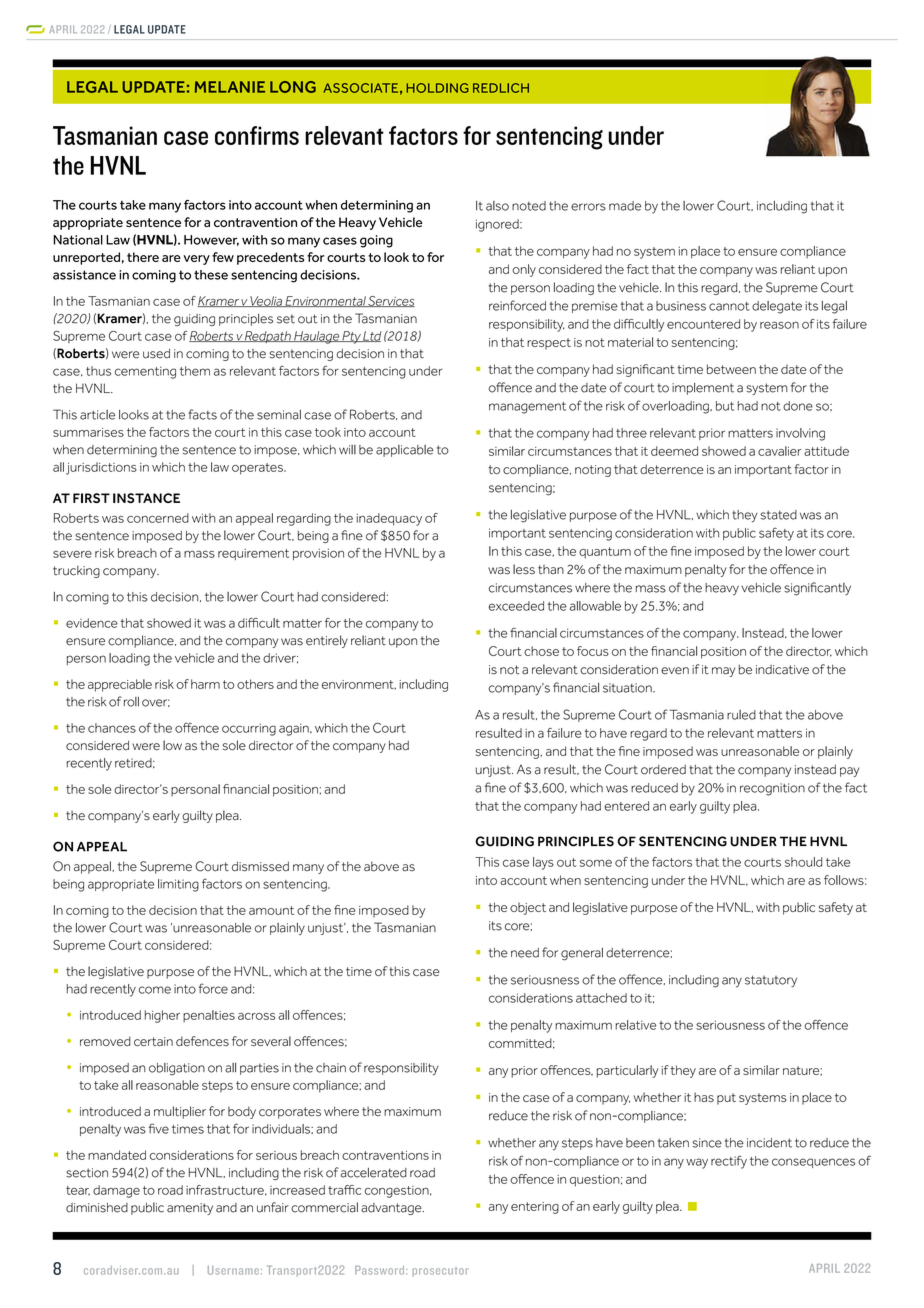 Image resolution: width=924 pixels, height=1308 pixels. What do you see at coordinates (782, 670) in the page?
I see `indicative` at bounding box center [782, 670].
